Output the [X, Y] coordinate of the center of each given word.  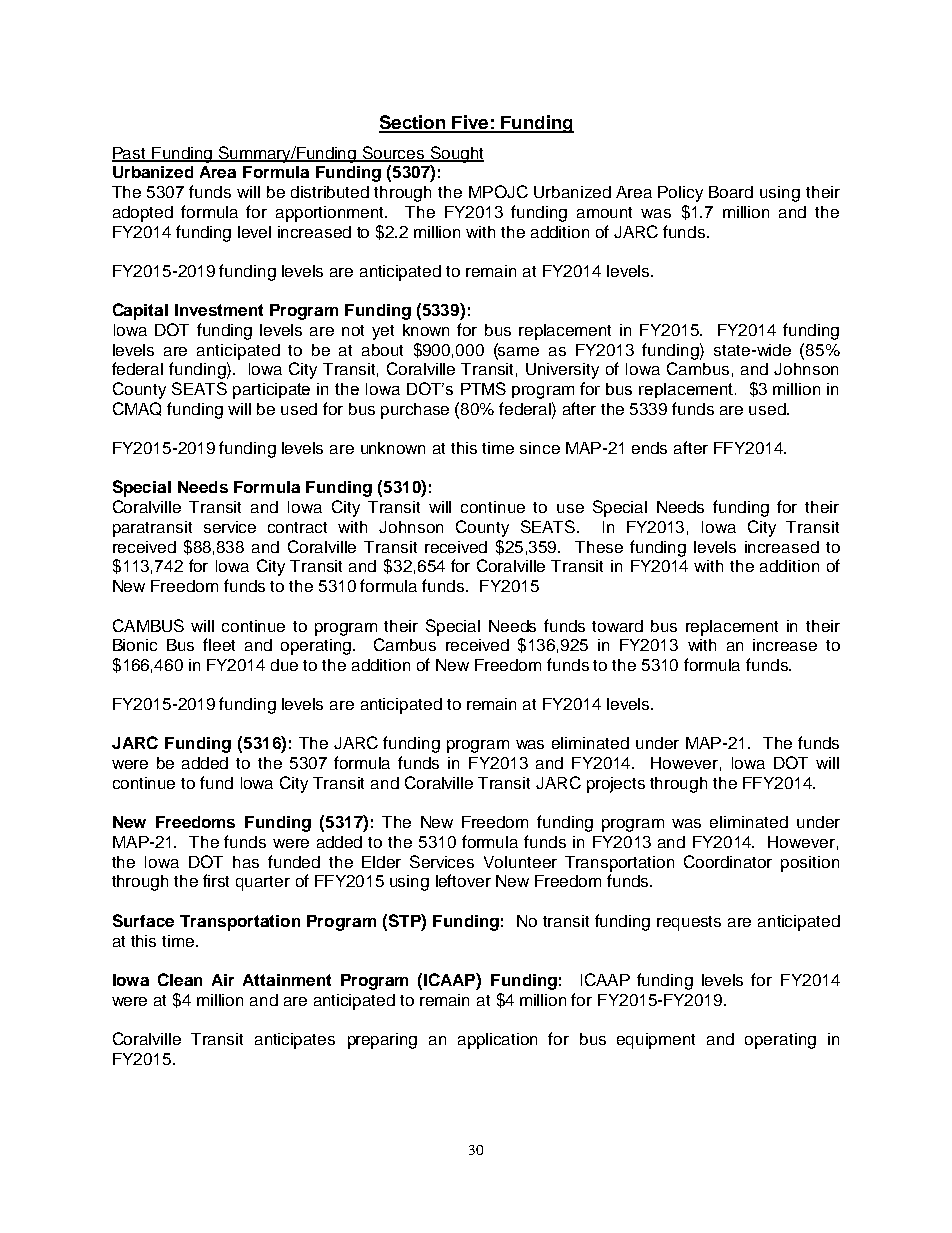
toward [617, 626]
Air [223, 980]
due [284, 665]
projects [616, 785]
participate [271, 391]
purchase [415, 411]
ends [649, 448]
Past [130, 154]
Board [731, 192]
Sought [456, 154]
